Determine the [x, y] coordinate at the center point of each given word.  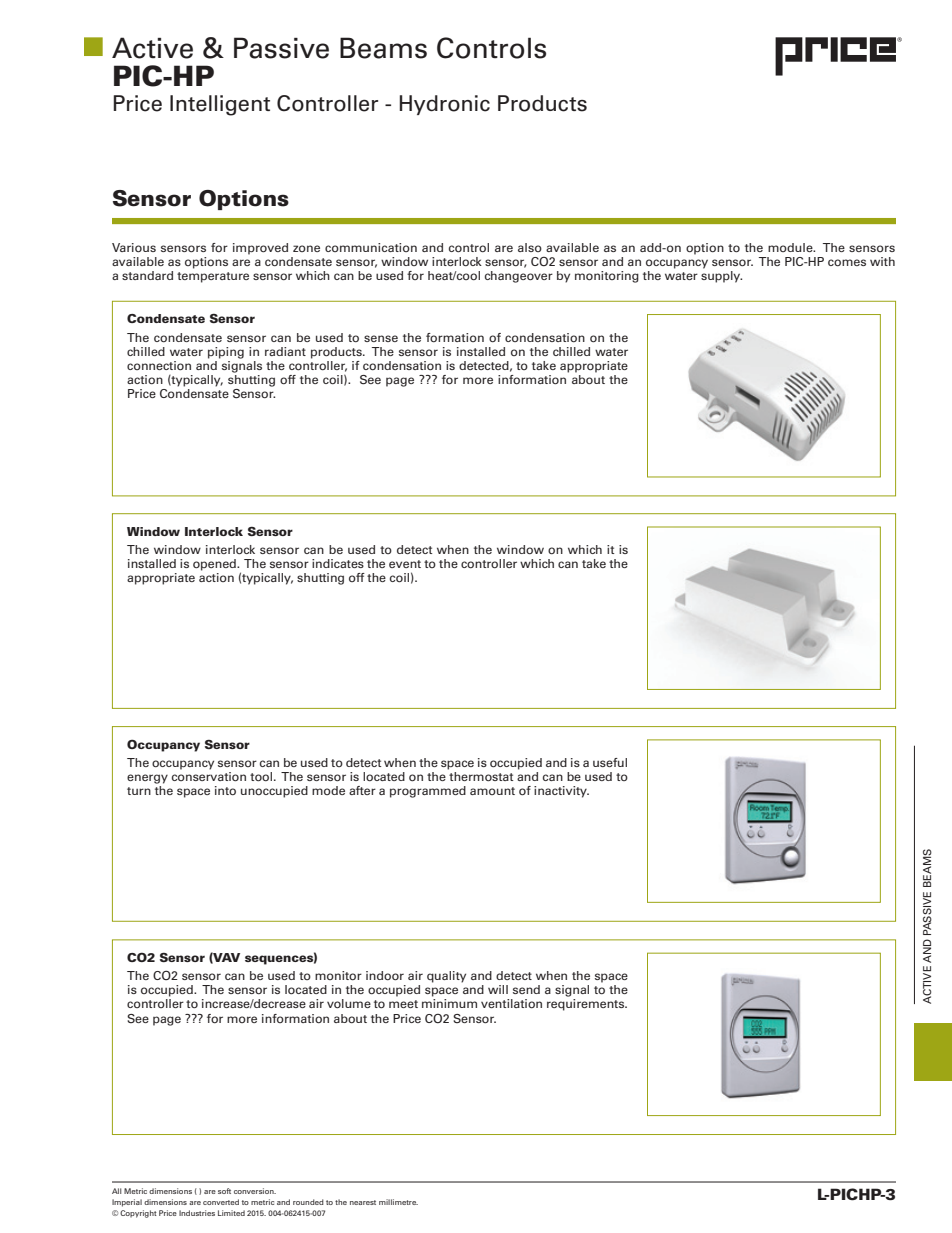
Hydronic [445, 105]
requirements [587, 1005]
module [791, 247]
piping [226, 353]
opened [215, 565]
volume [349, 1003]
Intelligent [220, 105]
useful [610, 762]
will [498, 989]
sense [381, 338]
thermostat [481, 776]
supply [721, 275]
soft [224, 1191]
